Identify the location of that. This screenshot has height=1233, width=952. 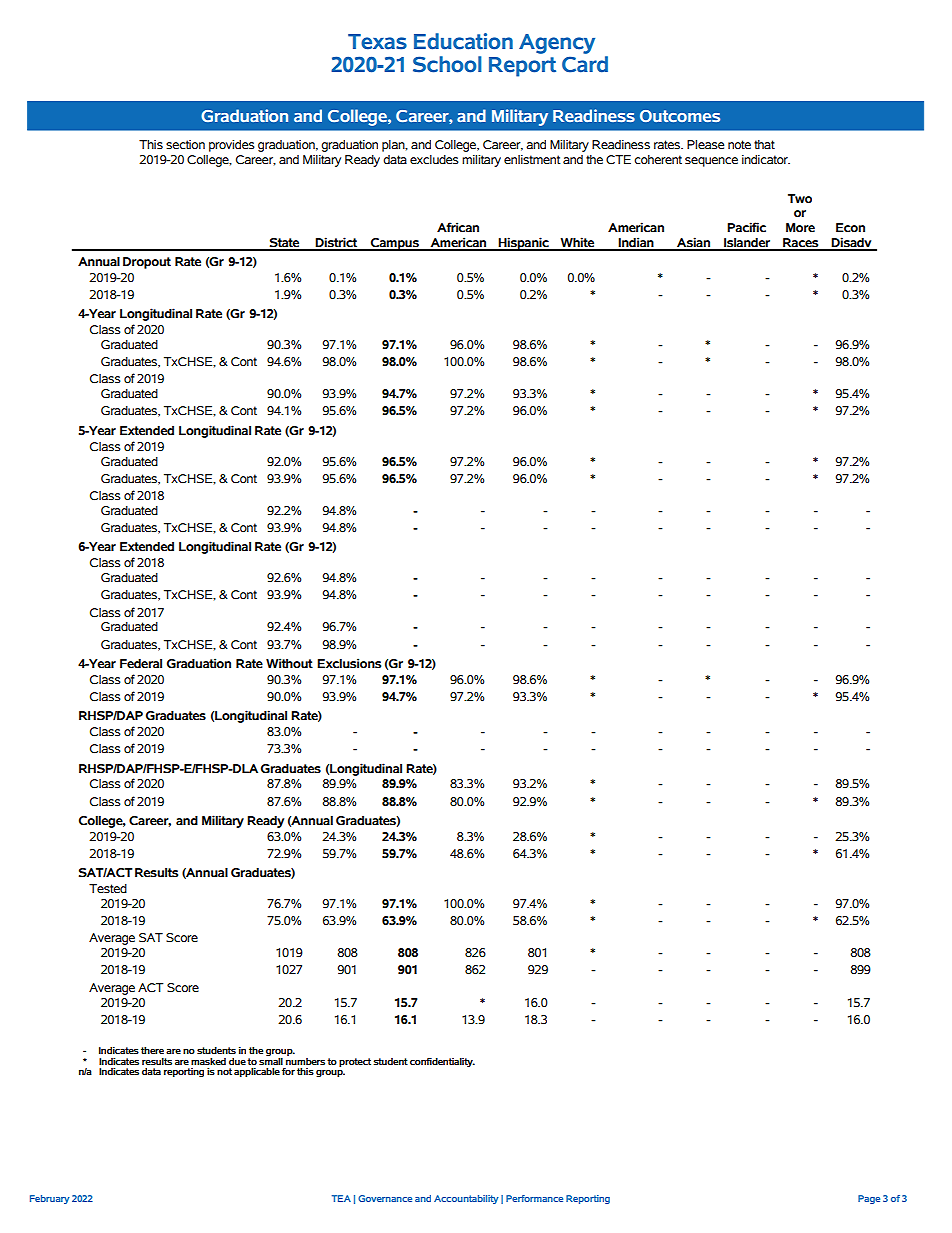
(764, 144).
